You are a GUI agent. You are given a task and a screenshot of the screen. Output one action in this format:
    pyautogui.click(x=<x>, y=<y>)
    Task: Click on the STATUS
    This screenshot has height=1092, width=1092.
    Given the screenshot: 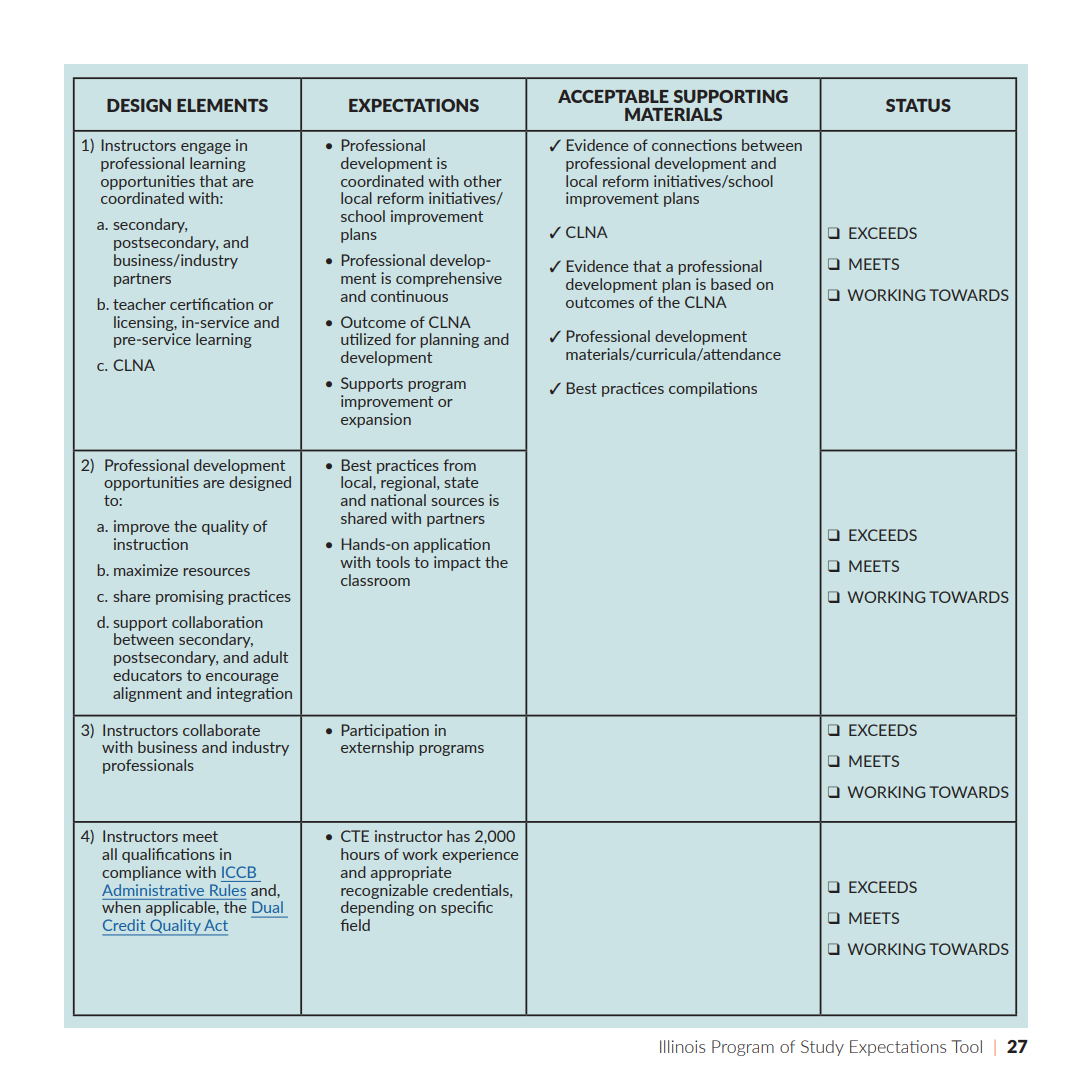 What is the action you would take?
    pyautogui.click(x=918, y=105)
